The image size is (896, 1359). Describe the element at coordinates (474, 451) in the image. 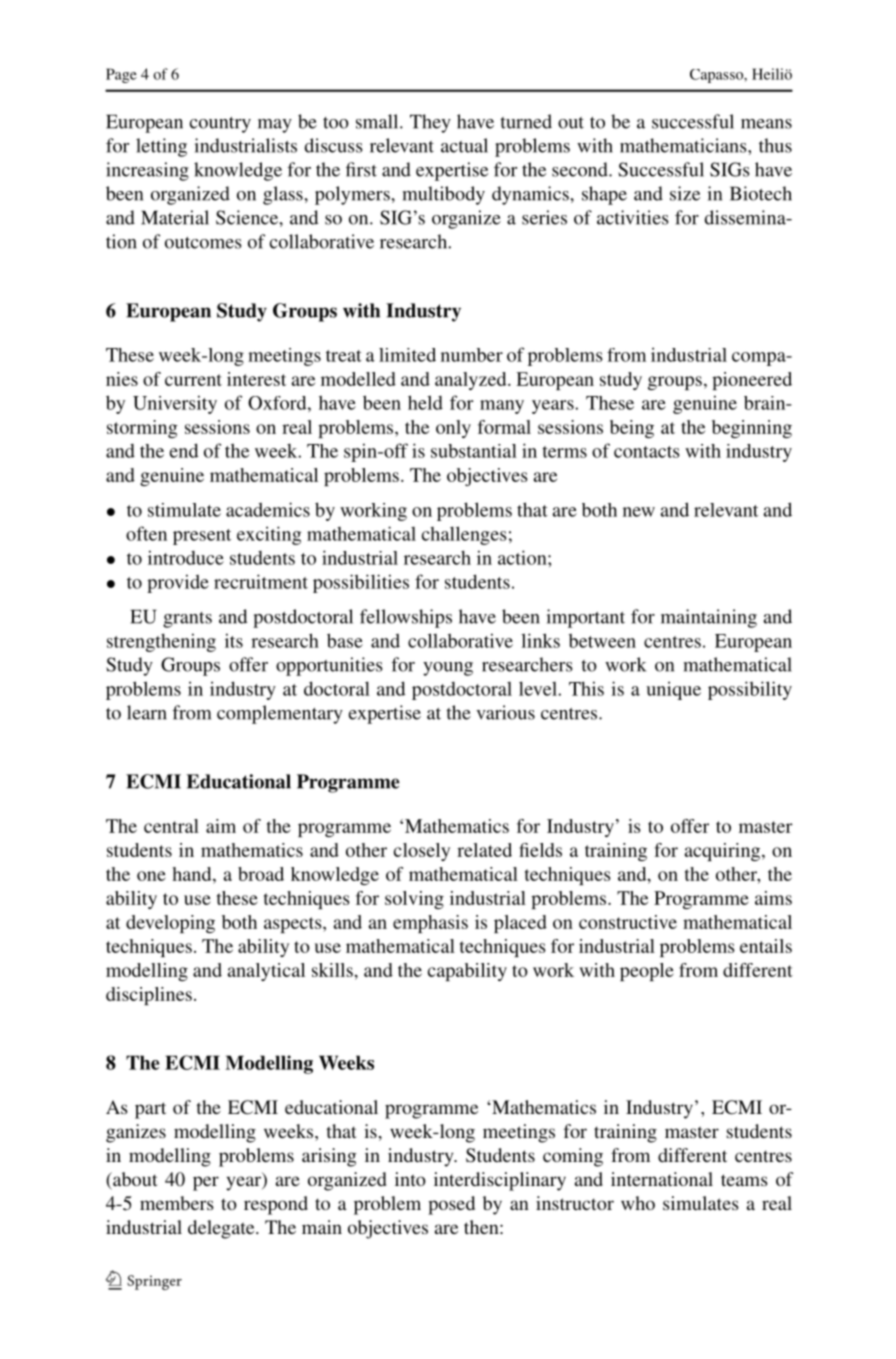

I see `substantial` at that location.
